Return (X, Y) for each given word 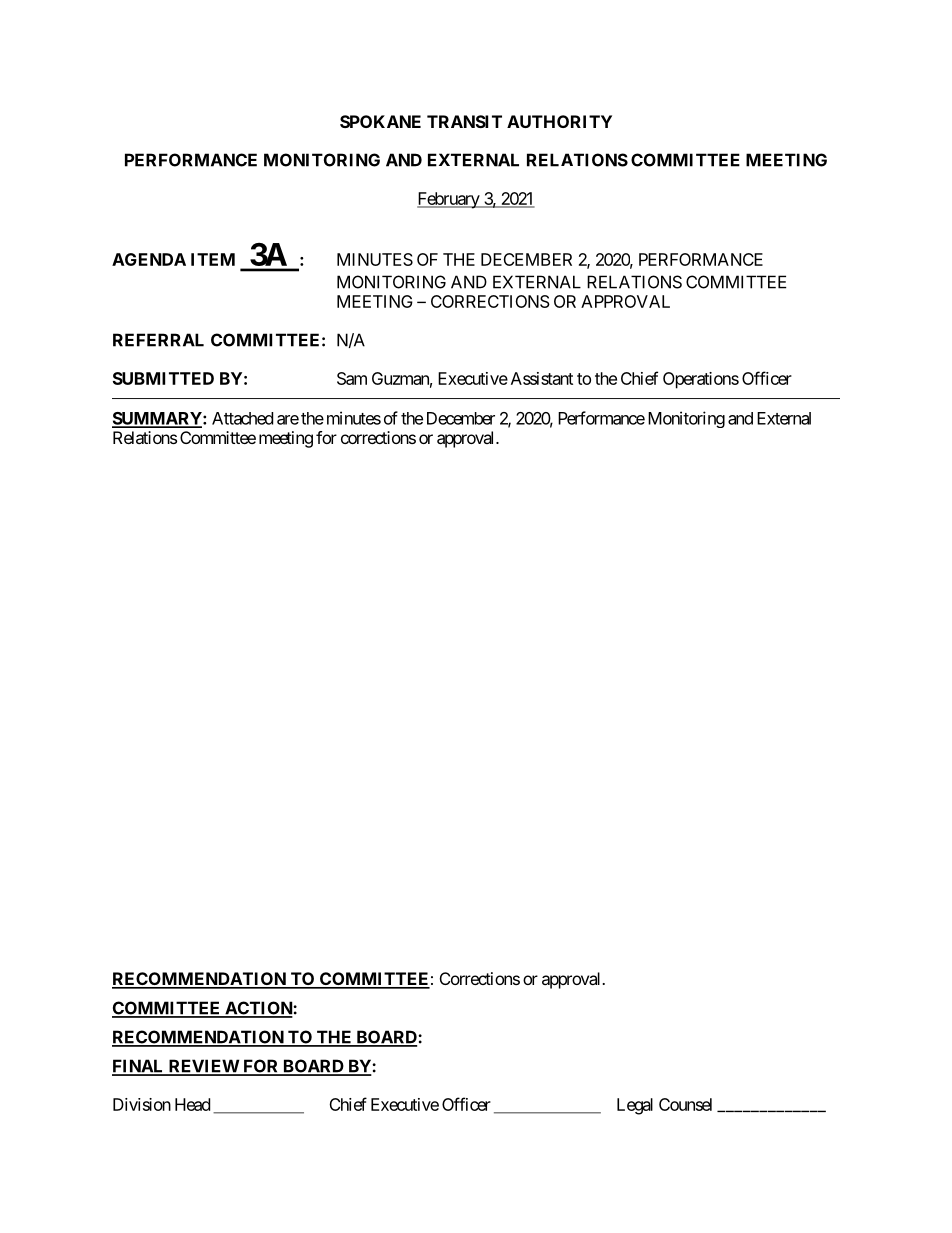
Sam (352, 378)
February (449, 200)
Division (142, 1104)
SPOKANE (380, 121)
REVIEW (204, 1067)
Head (192, 1104)
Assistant (542, 378)
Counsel (685, 1104)
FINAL (139, 1067)
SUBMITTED (163, 378)
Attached (242, 418)
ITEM (213, 259)
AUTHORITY (559, 121)
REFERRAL (158, 340)
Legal (635, 1106)
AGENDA (149, 259)
